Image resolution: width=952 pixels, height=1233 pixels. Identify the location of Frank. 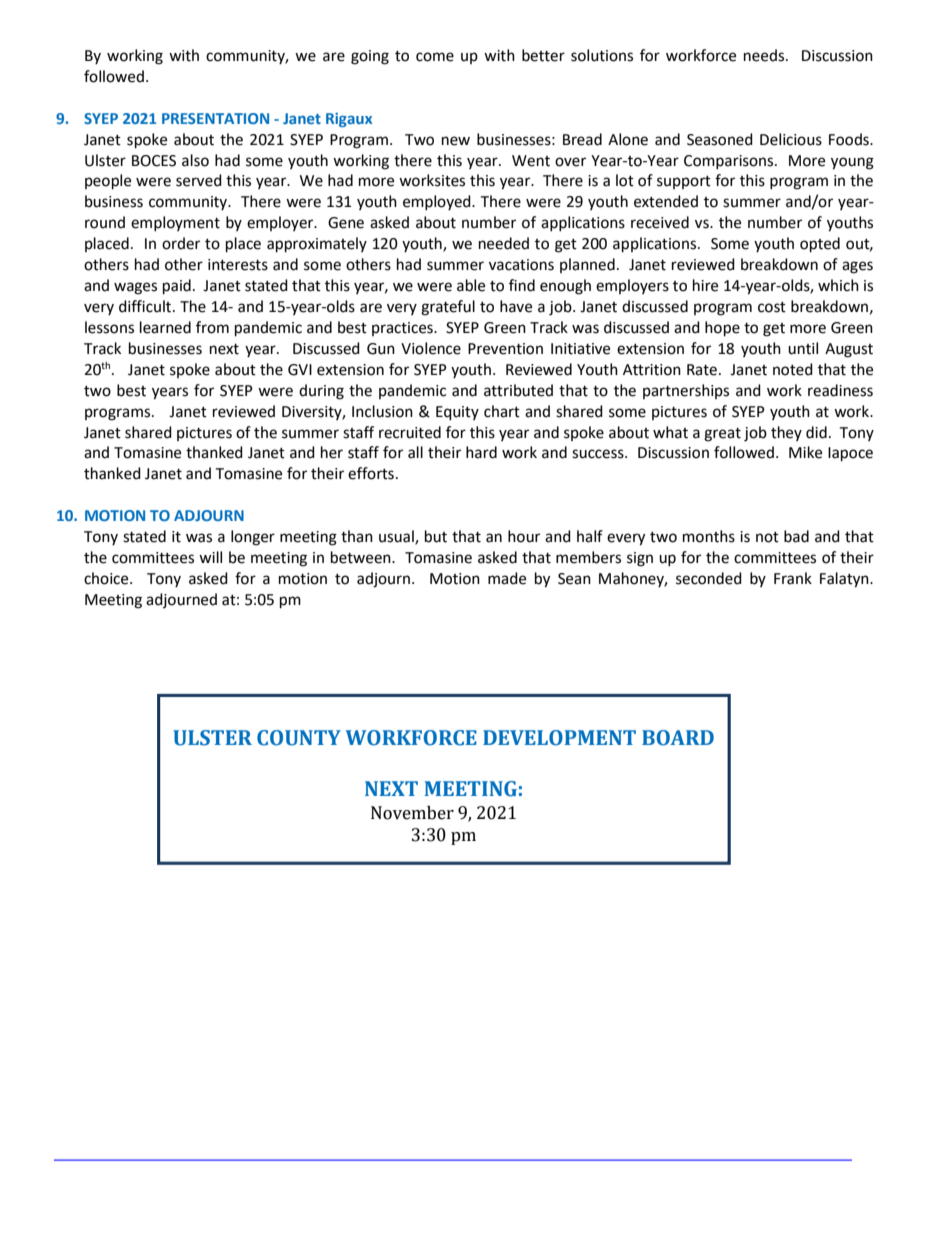
(793, 578).
